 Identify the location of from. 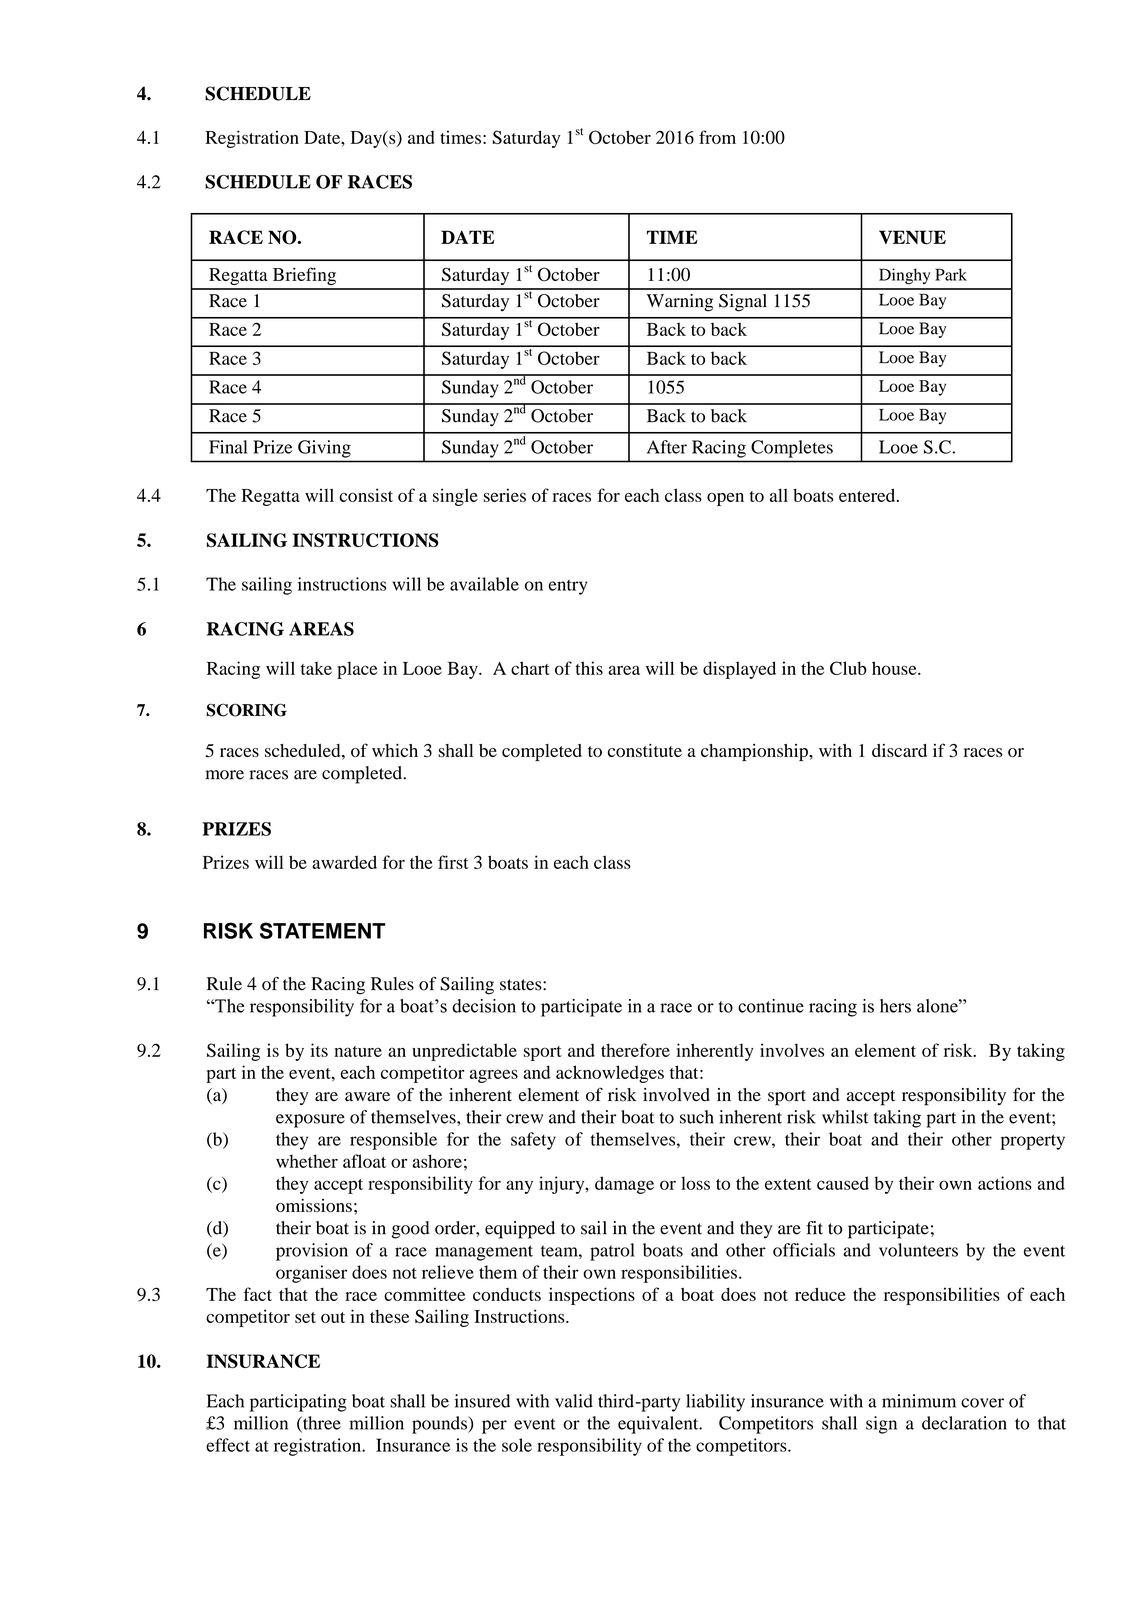
(717, 137).
